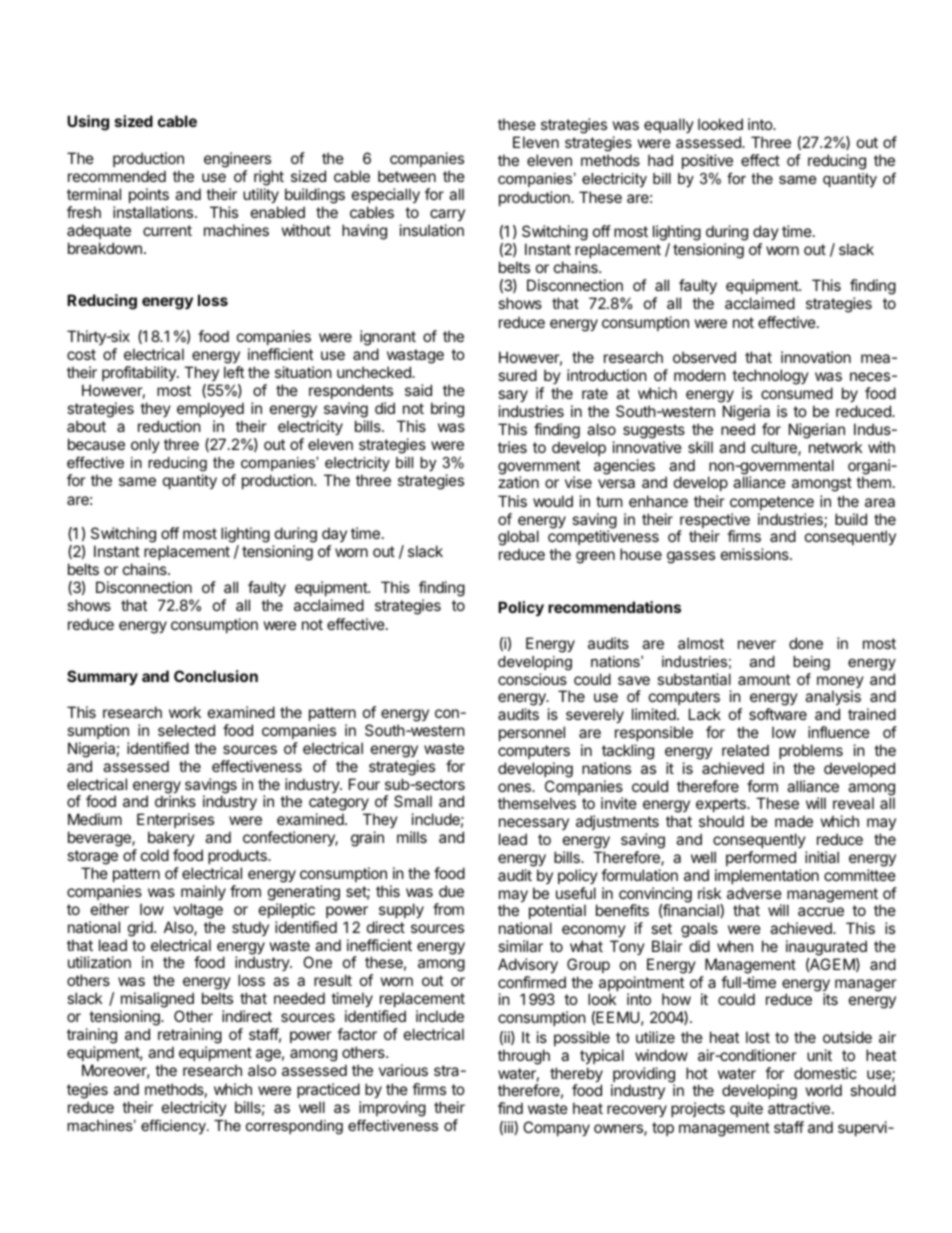 The height and width of the page is (1233, 952). What do you see at coordinates (799, 1108) in the page?
I see `attractive` at bounding box center [799, 1108].
